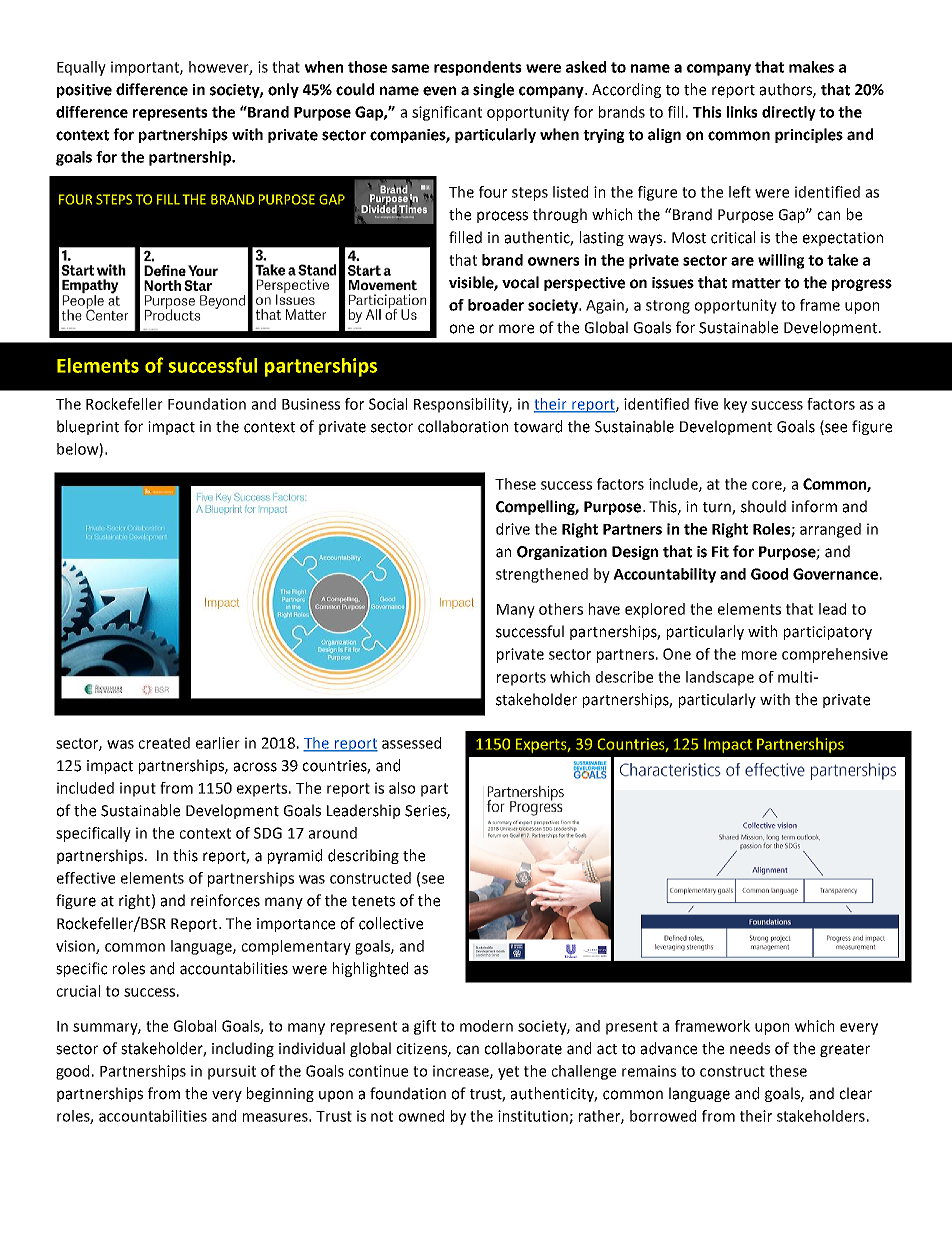 The image size is (952, 1233). What do you see at coordinates (835, 574) in the screenshot?
I see `Governance` at bounding box center [835, 574].
